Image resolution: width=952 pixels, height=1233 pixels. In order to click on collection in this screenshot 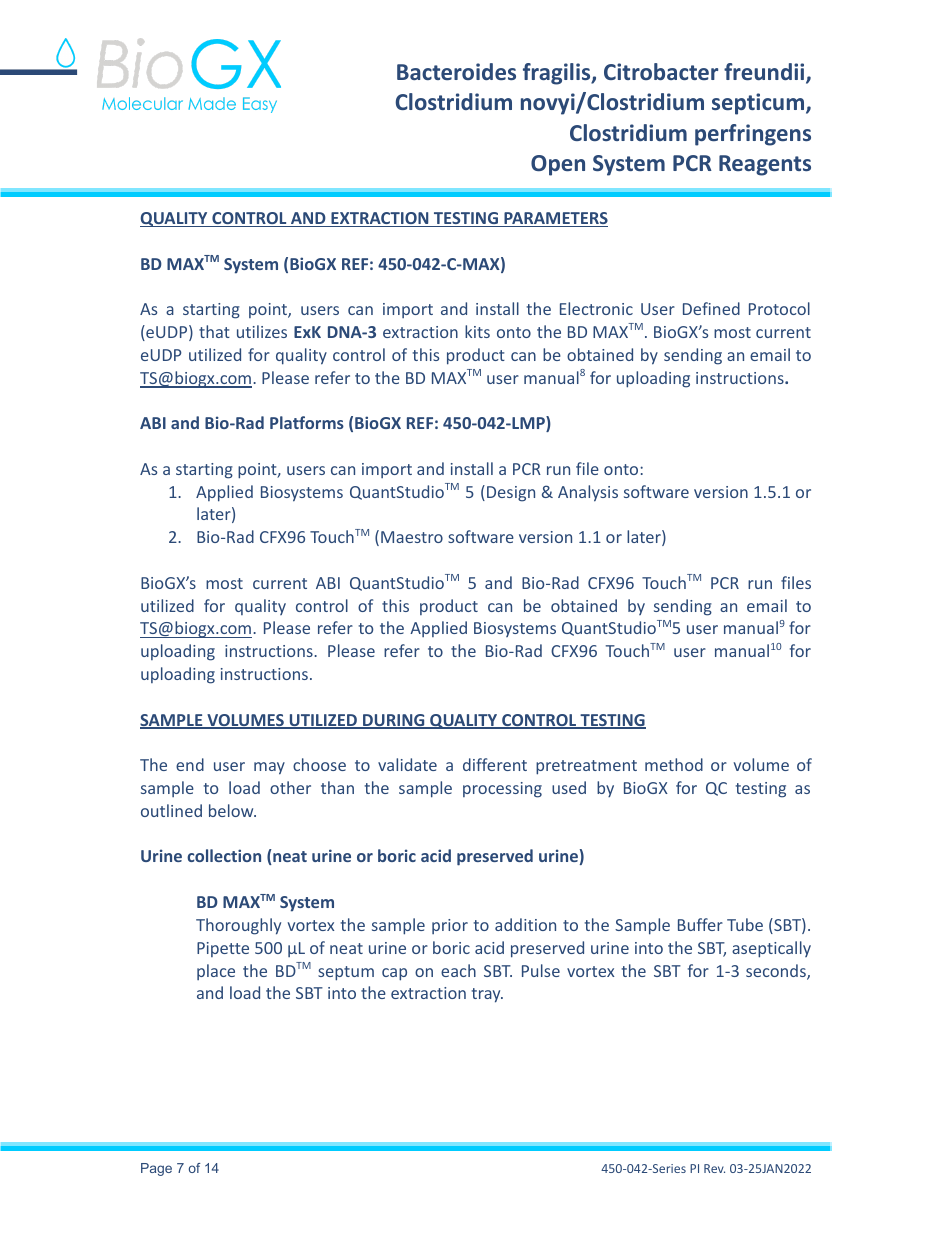, I will do `click(224, 855)`.
